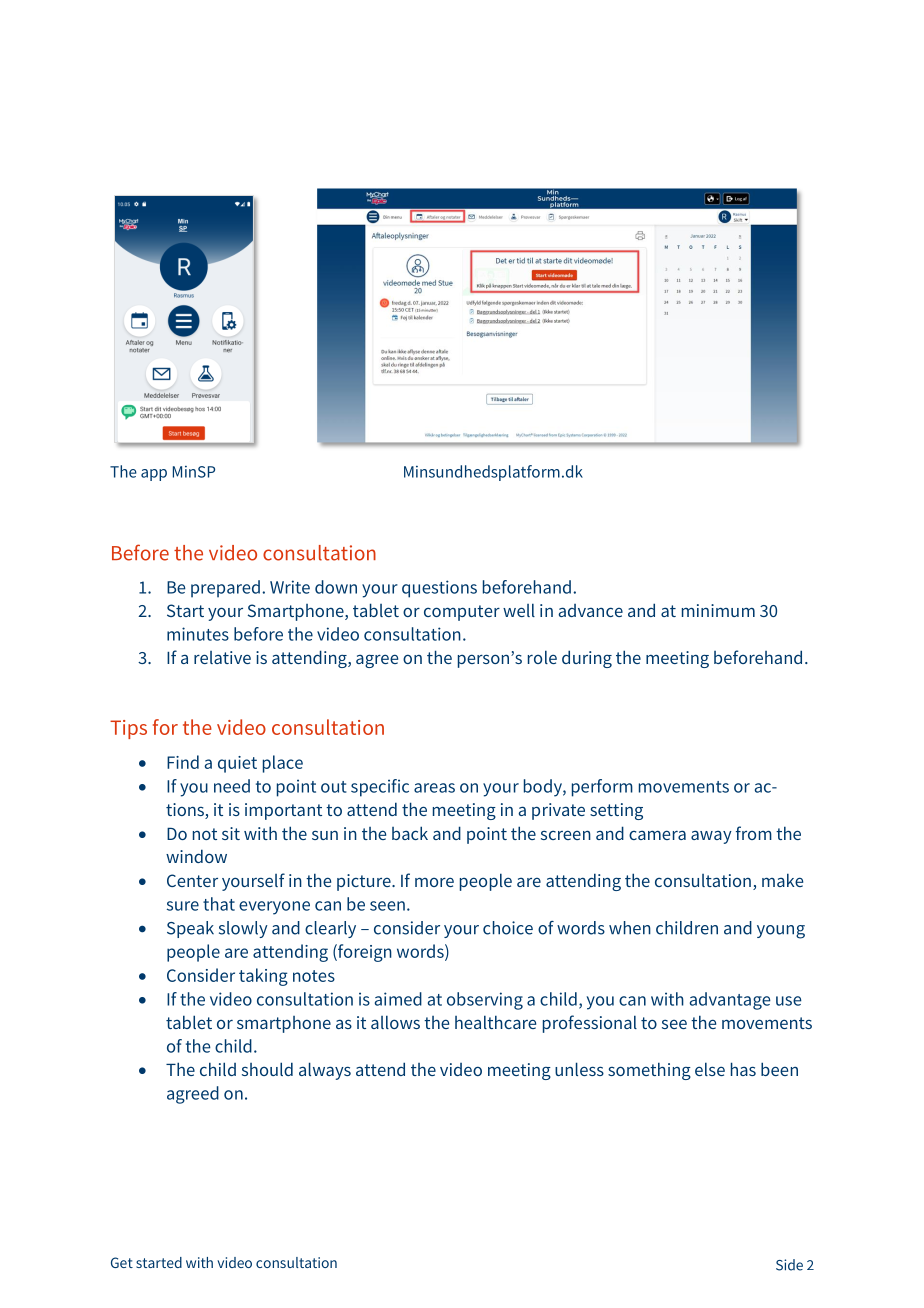  Describe the element at coordinates (434, 882) in the screenshot. I see `more` at that location.
